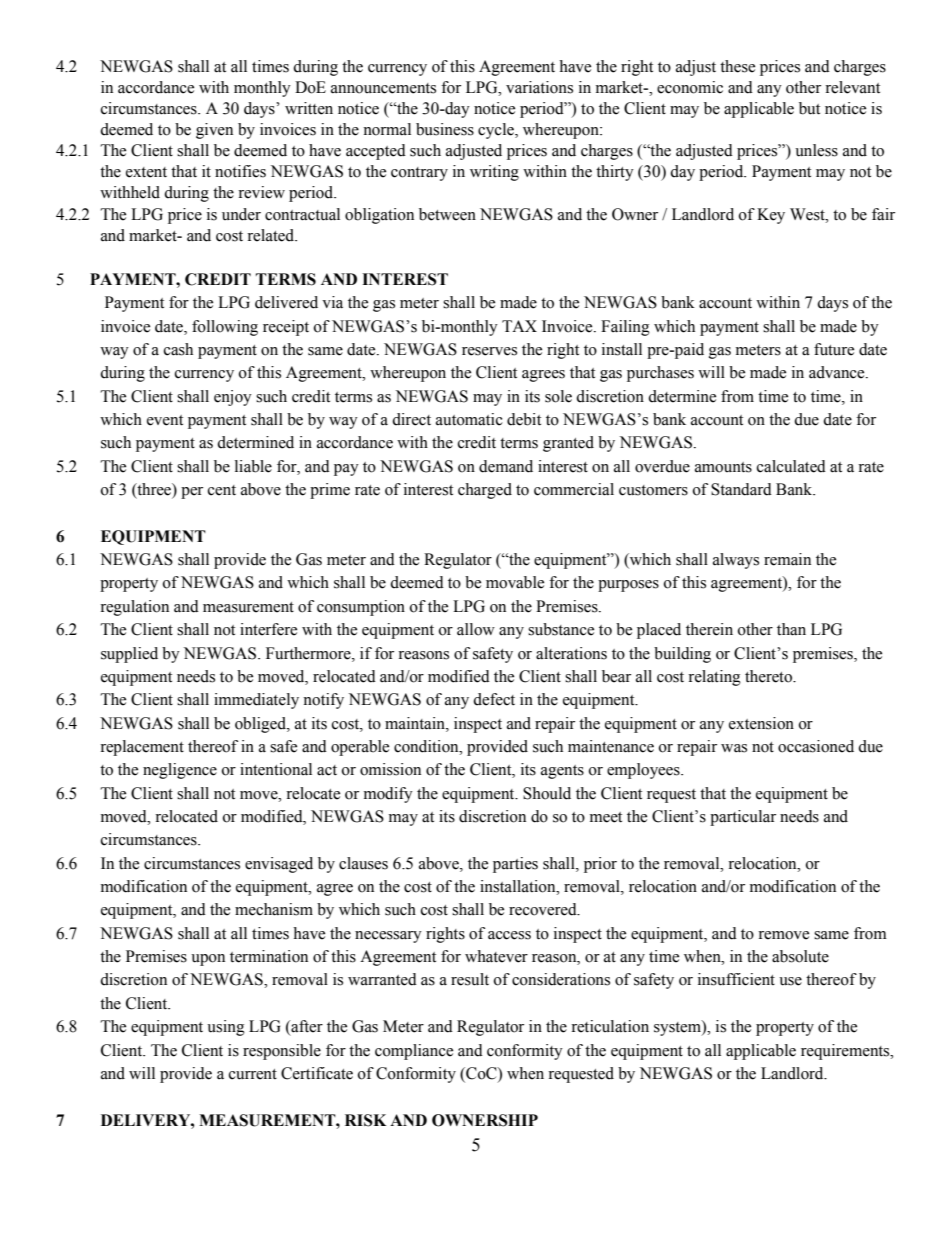 The height and width of the page is (1233, 952). What do you see at coordinates (809, 108) in the page?
I see `but` at bounding box center [809, 108].
